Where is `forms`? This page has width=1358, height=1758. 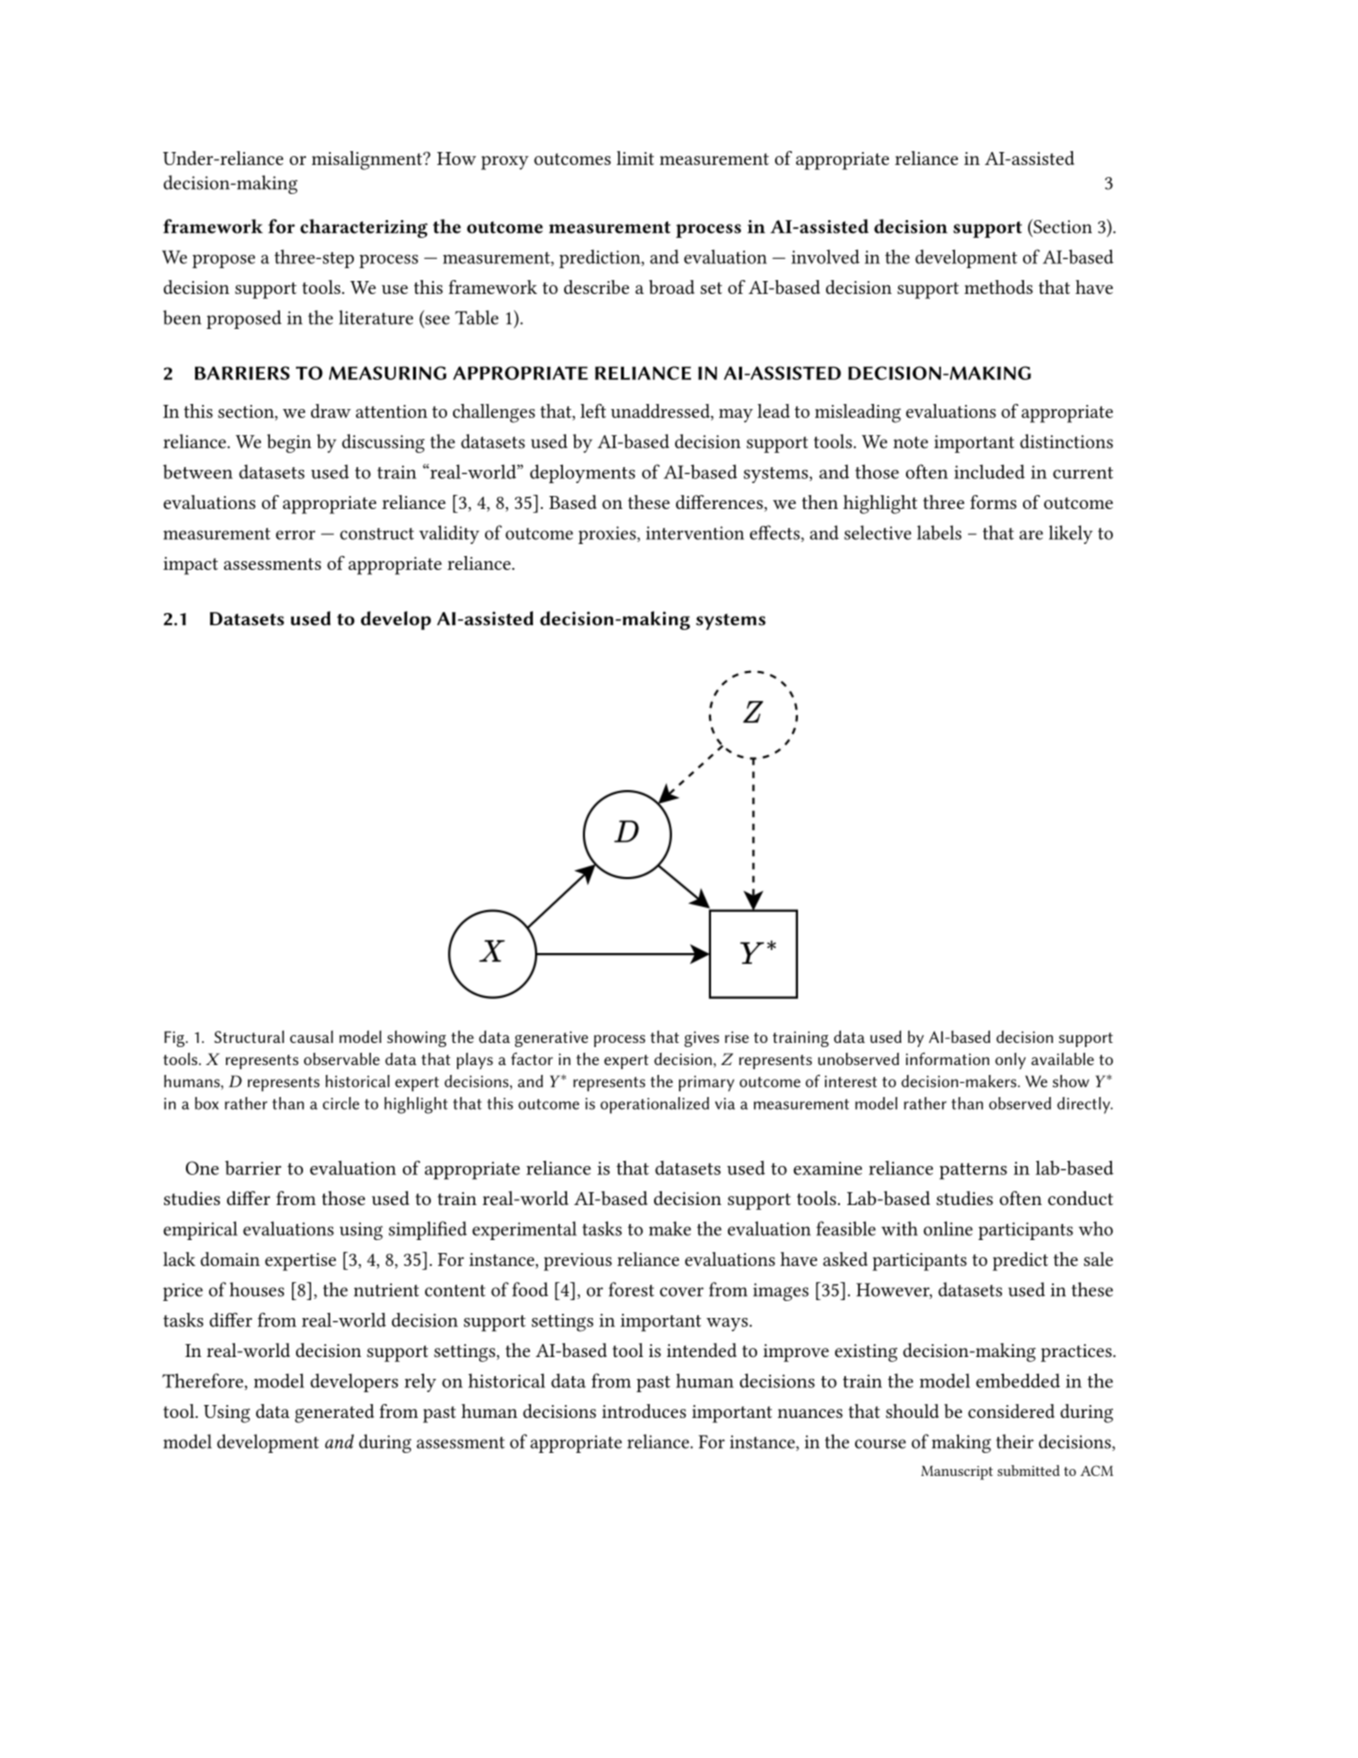 forms is located at coordinates (993, 502).
